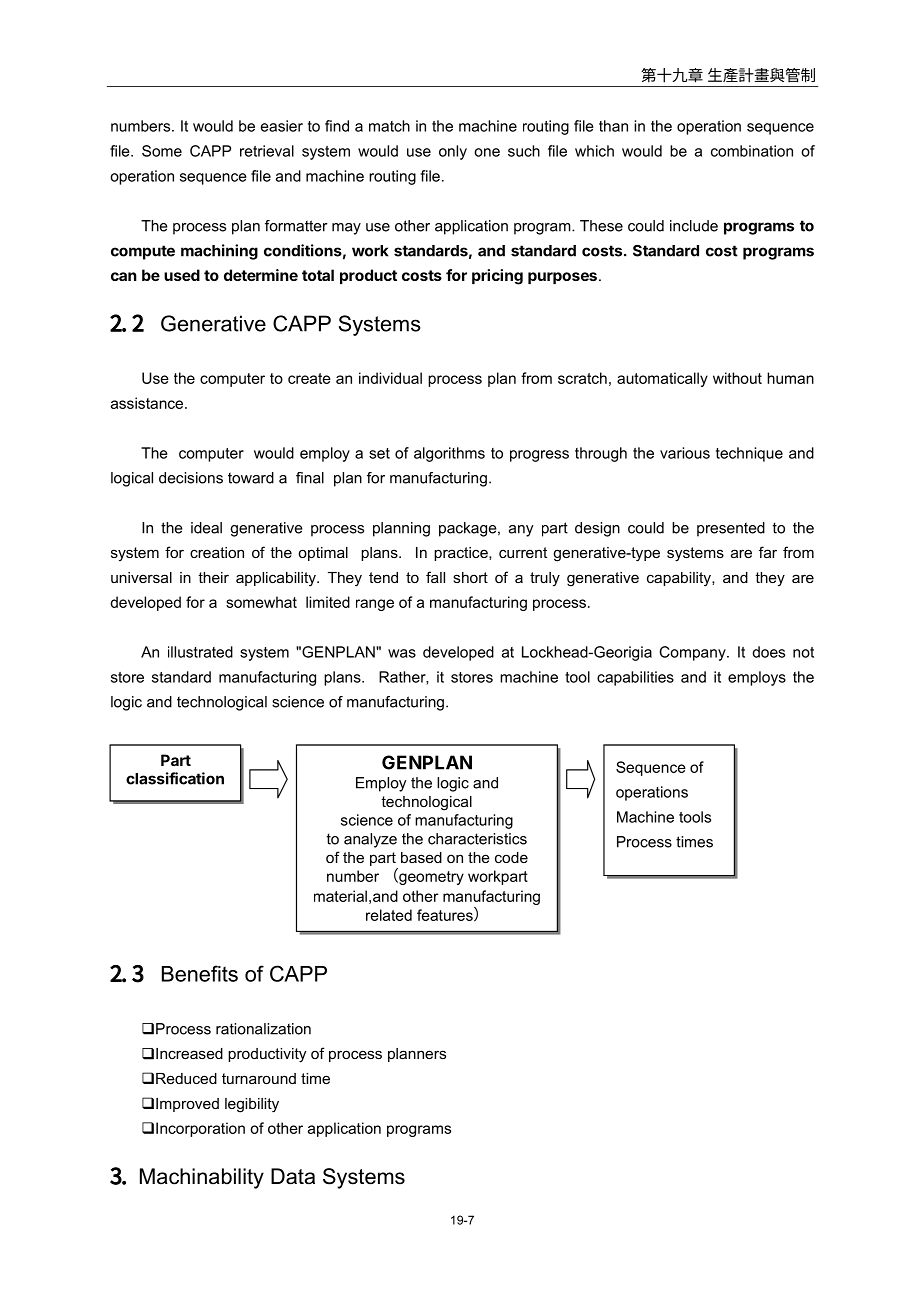 This image has height=1308, width=924. Describe the element at coordinates (200, 652) in the image. I see `illustrated` at that location.
